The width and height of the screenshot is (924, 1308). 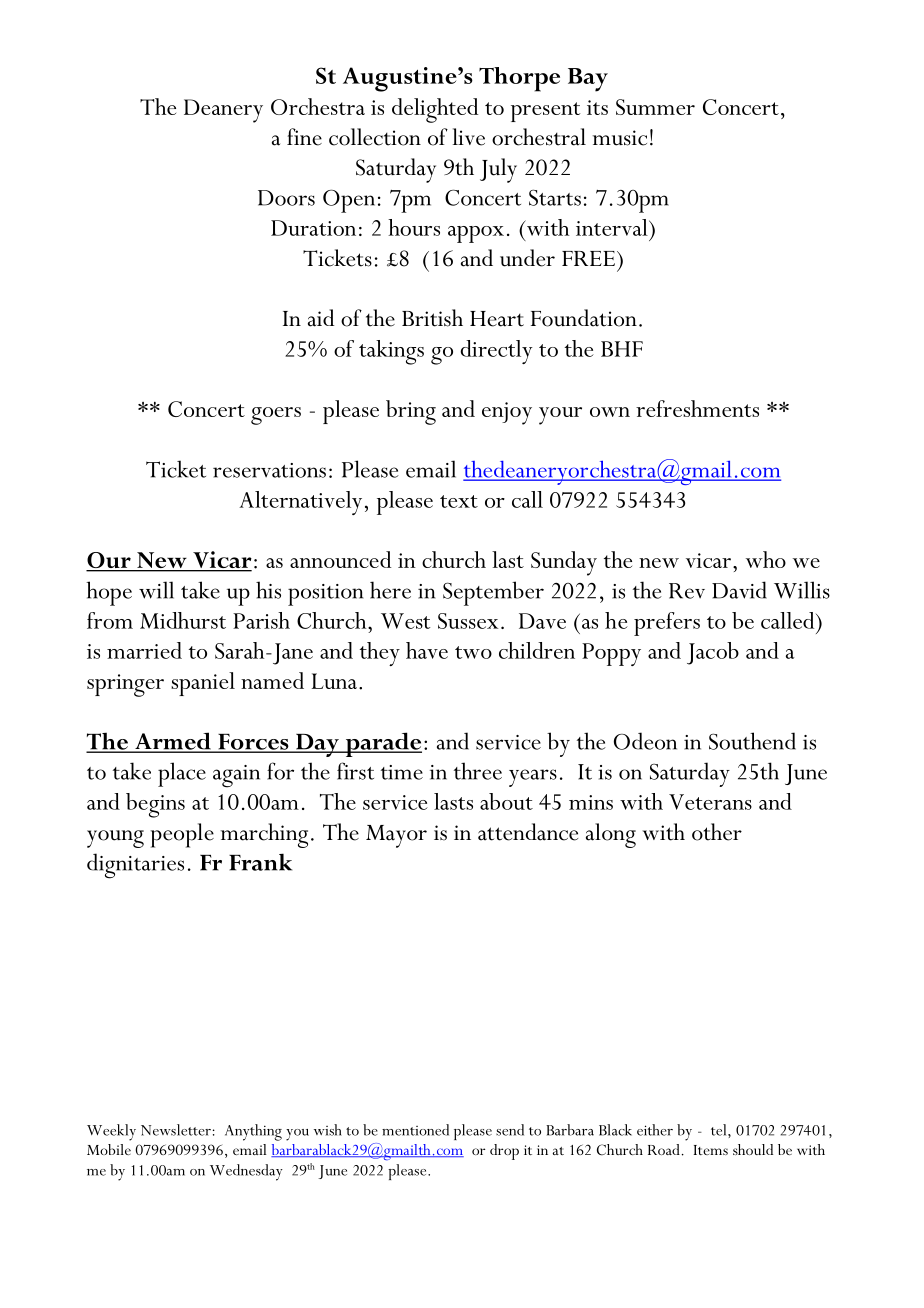 I want to click on time, so click(x=402, y=772).
